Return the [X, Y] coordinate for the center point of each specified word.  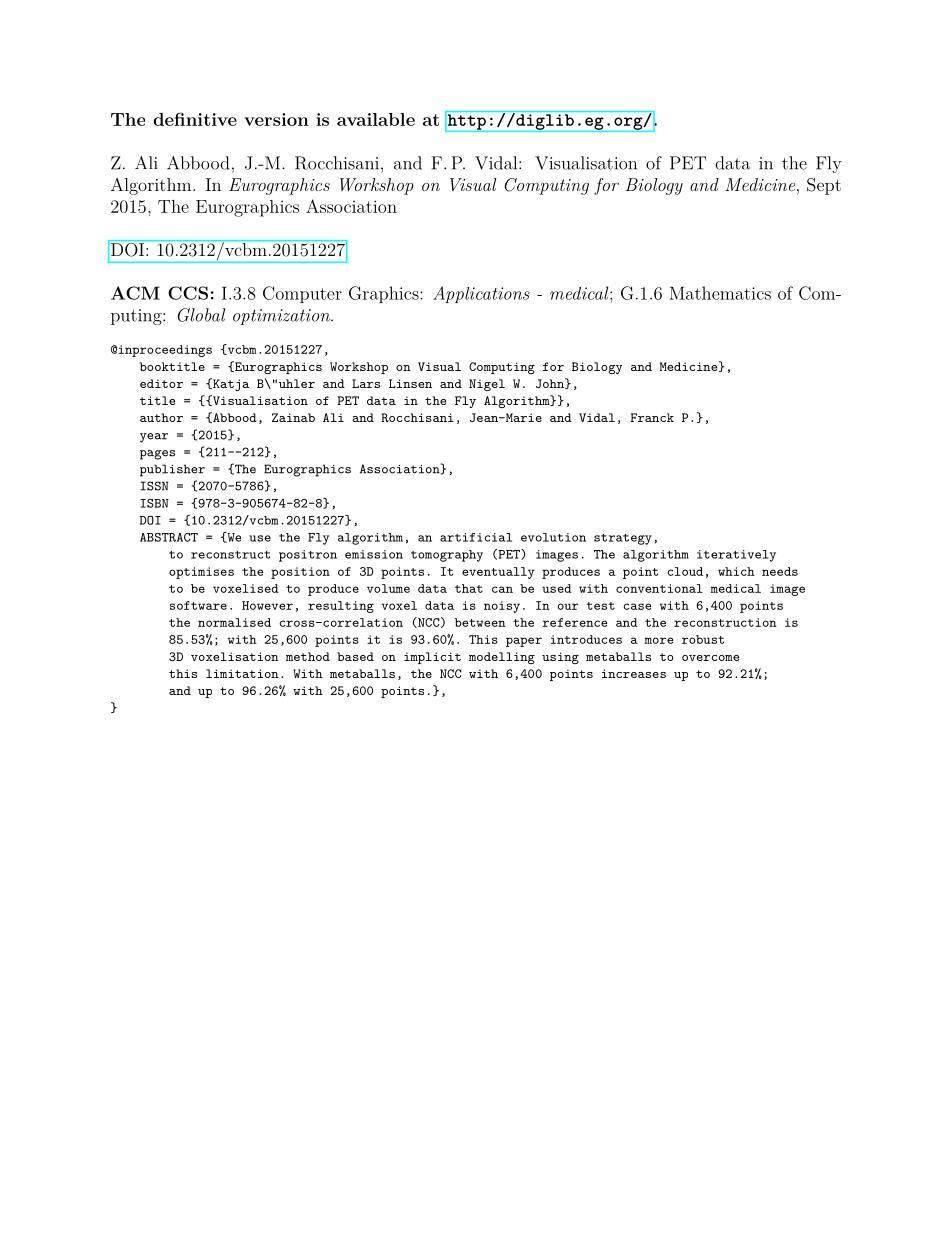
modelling [502, 658]
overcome [710, 658]
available [376, 119]
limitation [242, 673]
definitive [195, 119]
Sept [824, 186]
